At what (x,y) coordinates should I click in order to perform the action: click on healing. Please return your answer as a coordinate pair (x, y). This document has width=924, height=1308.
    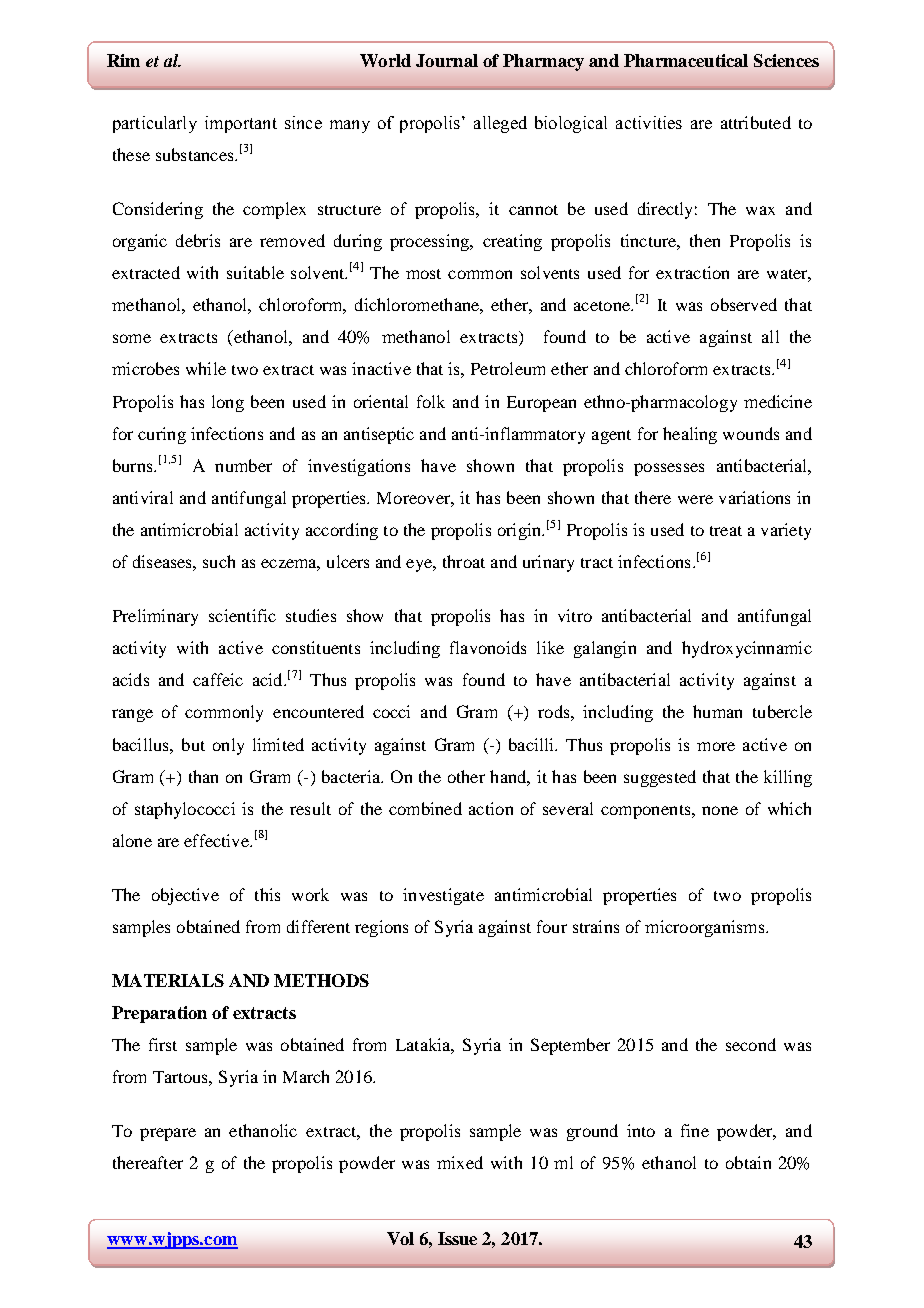
    Looking at the image, I should click on (690, 435).
